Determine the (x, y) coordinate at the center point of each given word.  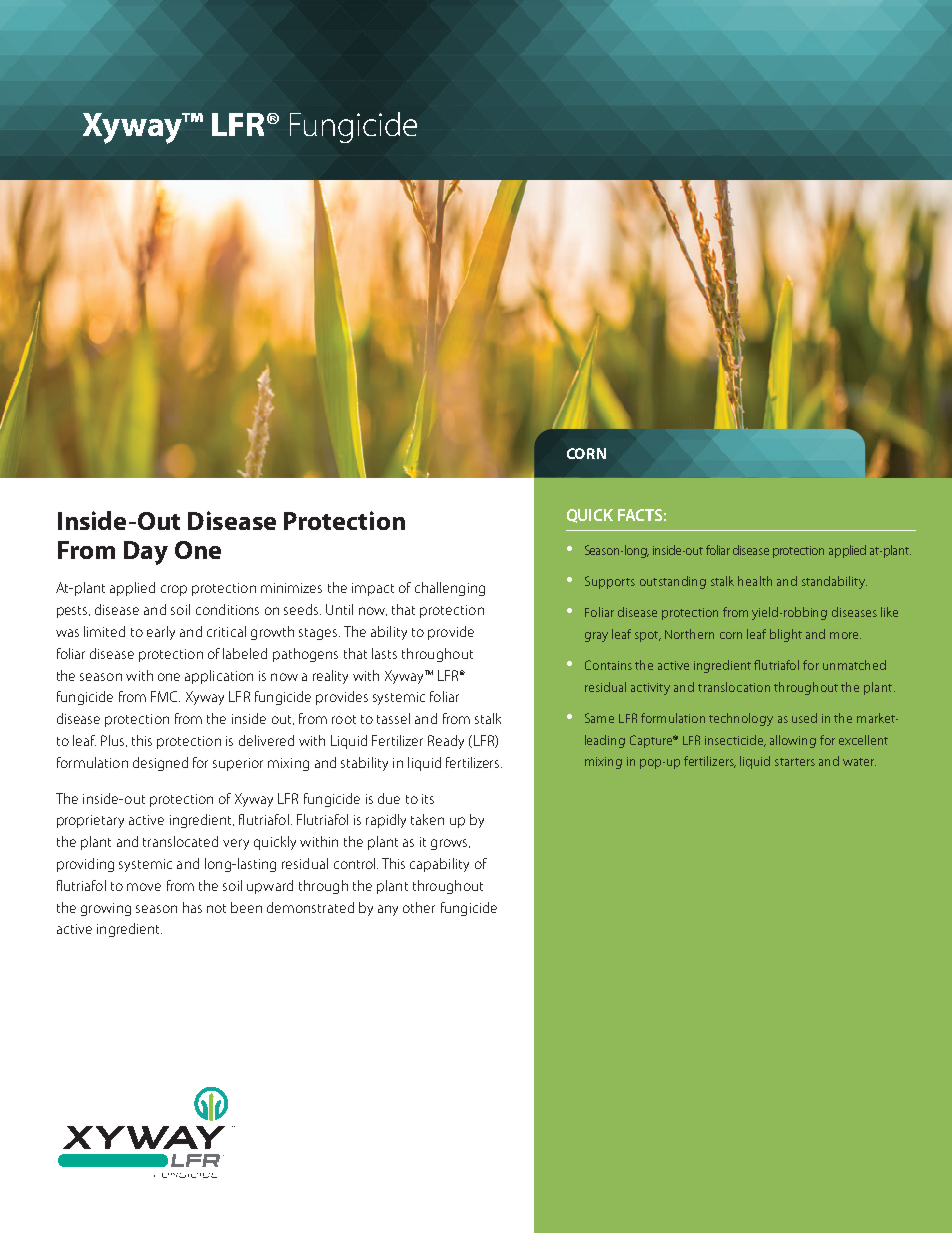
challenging (450, 589)
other (419, 907)
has (192, 907)
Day (146, 553)
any (388, 910)
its (428, 799)
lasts (384, 653)
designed (160, 764)
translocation (734, 687)
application (219, 677)
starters (795, 762)
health (755, 581)
